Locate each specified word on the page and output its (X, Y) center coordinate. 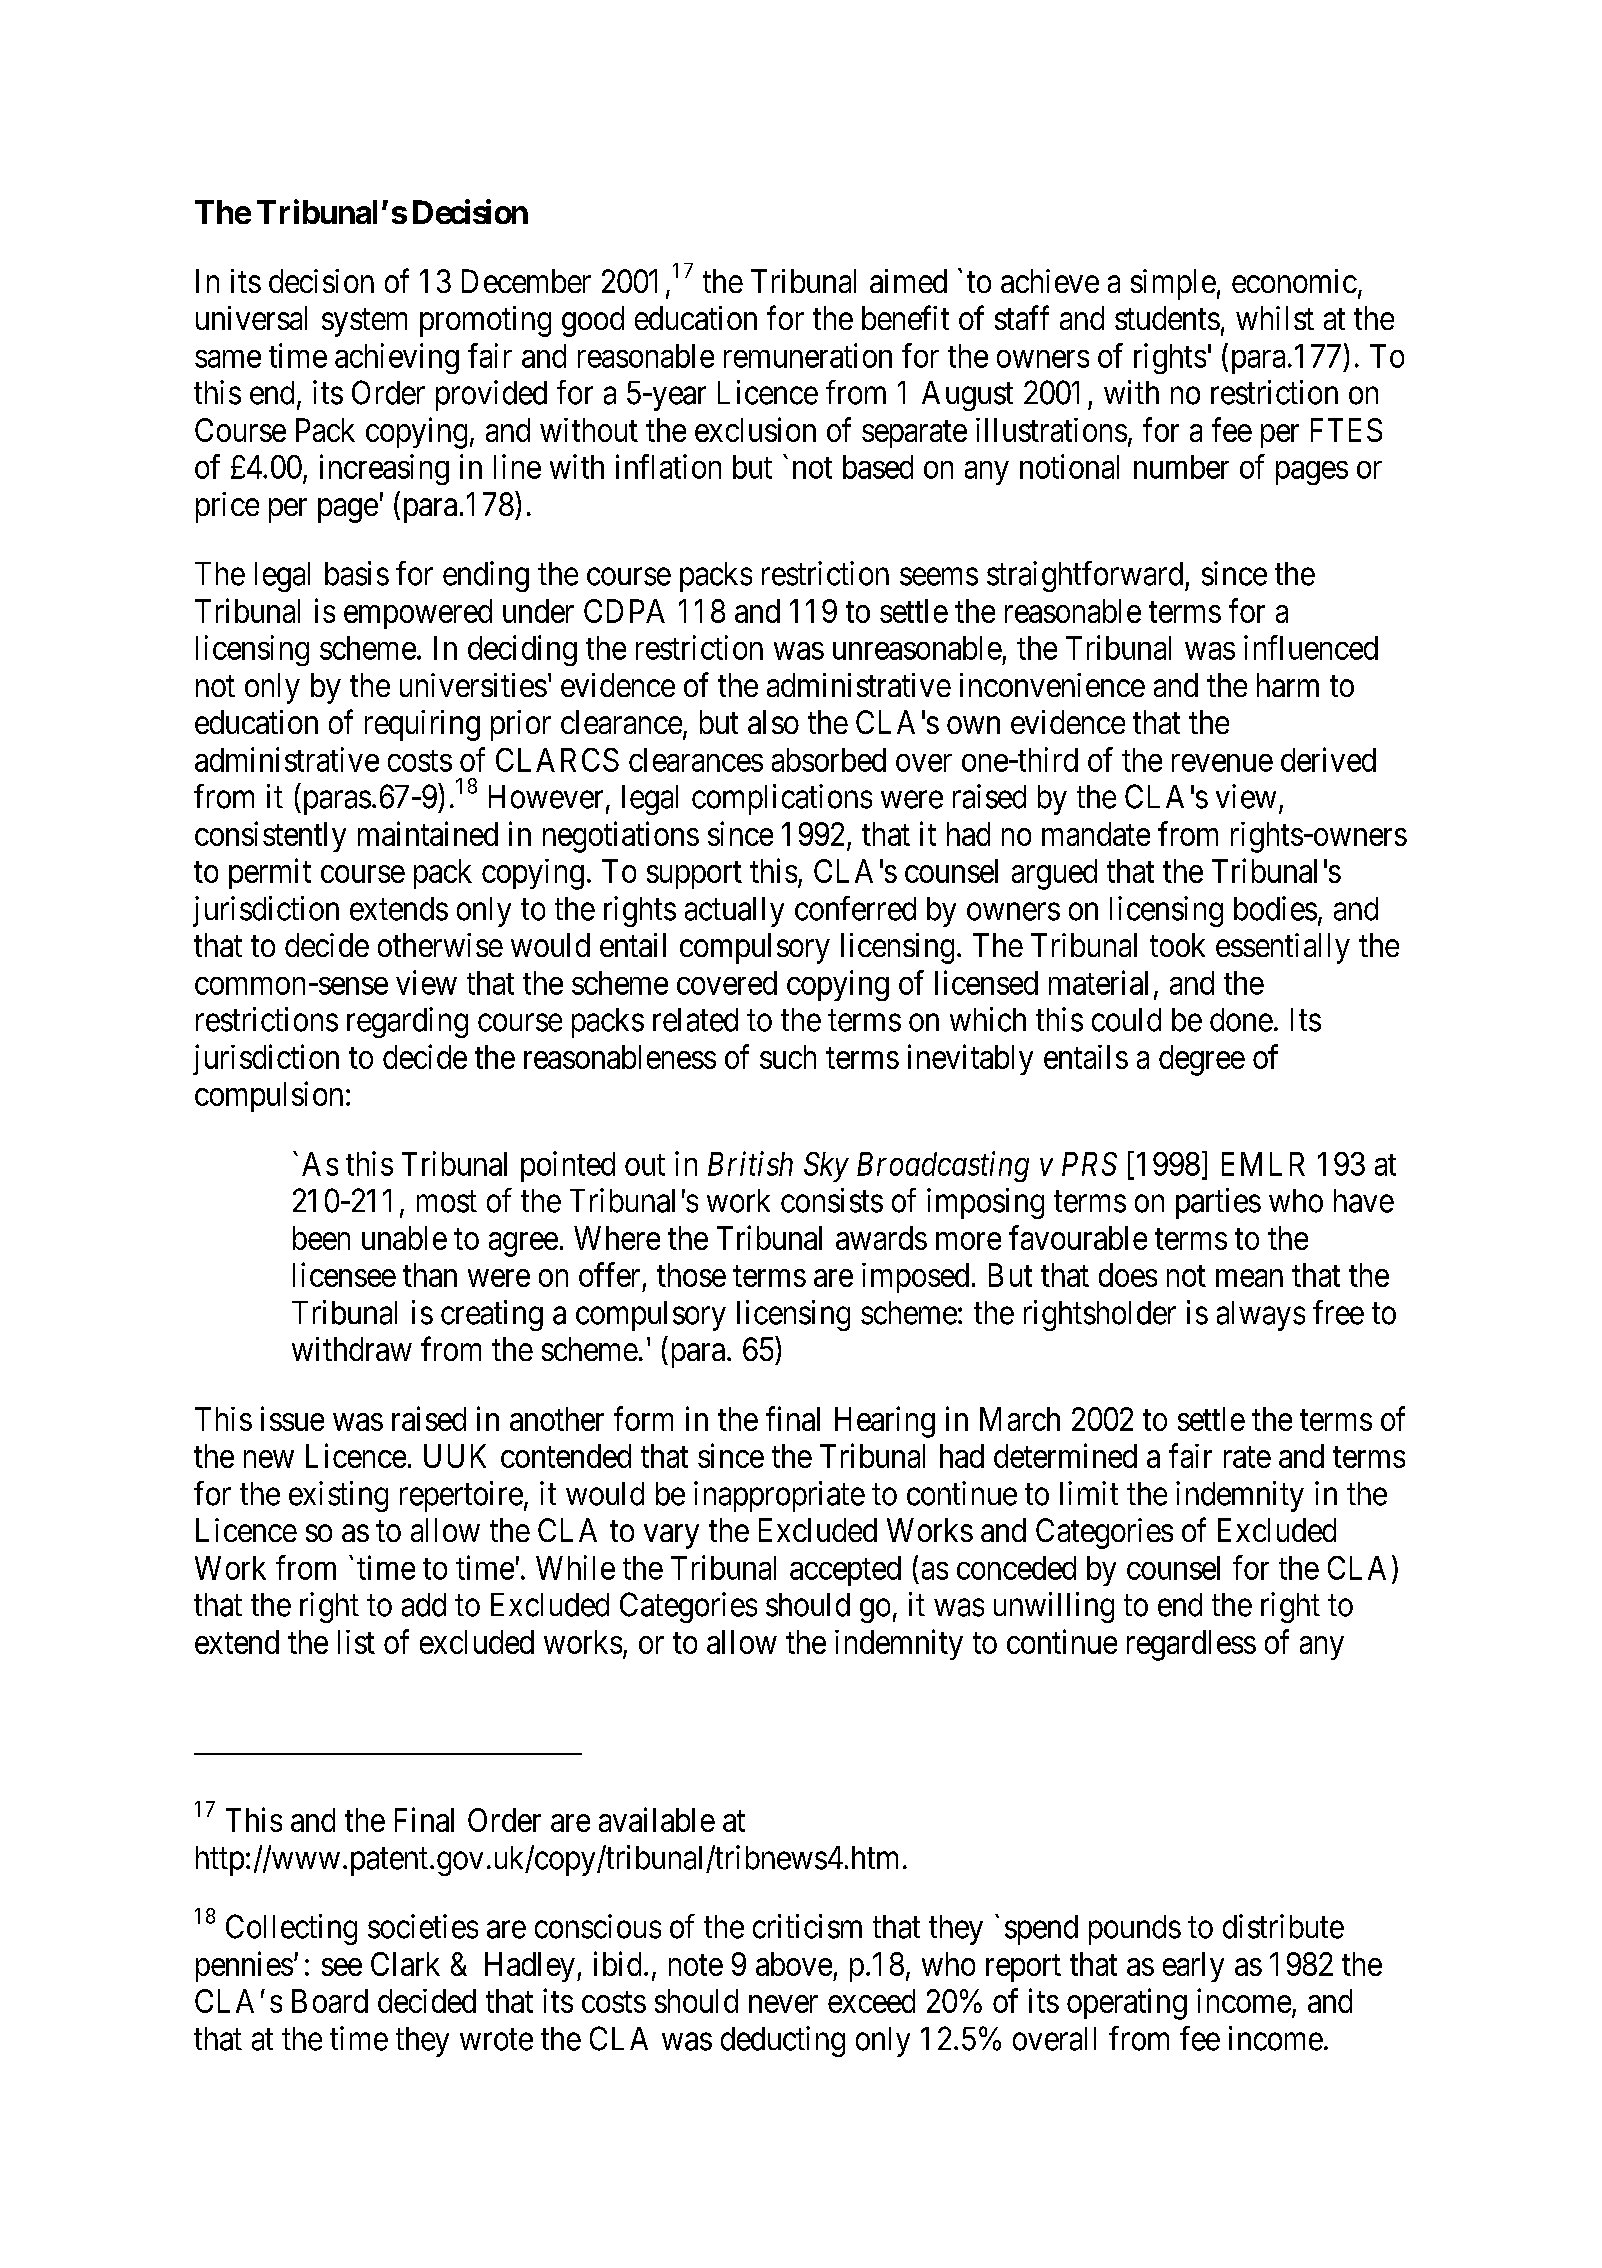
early (1193, 1967)
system (364, 323)
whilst (1275, 318)
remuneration (808, 355)
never (783, 2004)
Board (330, 2001)
